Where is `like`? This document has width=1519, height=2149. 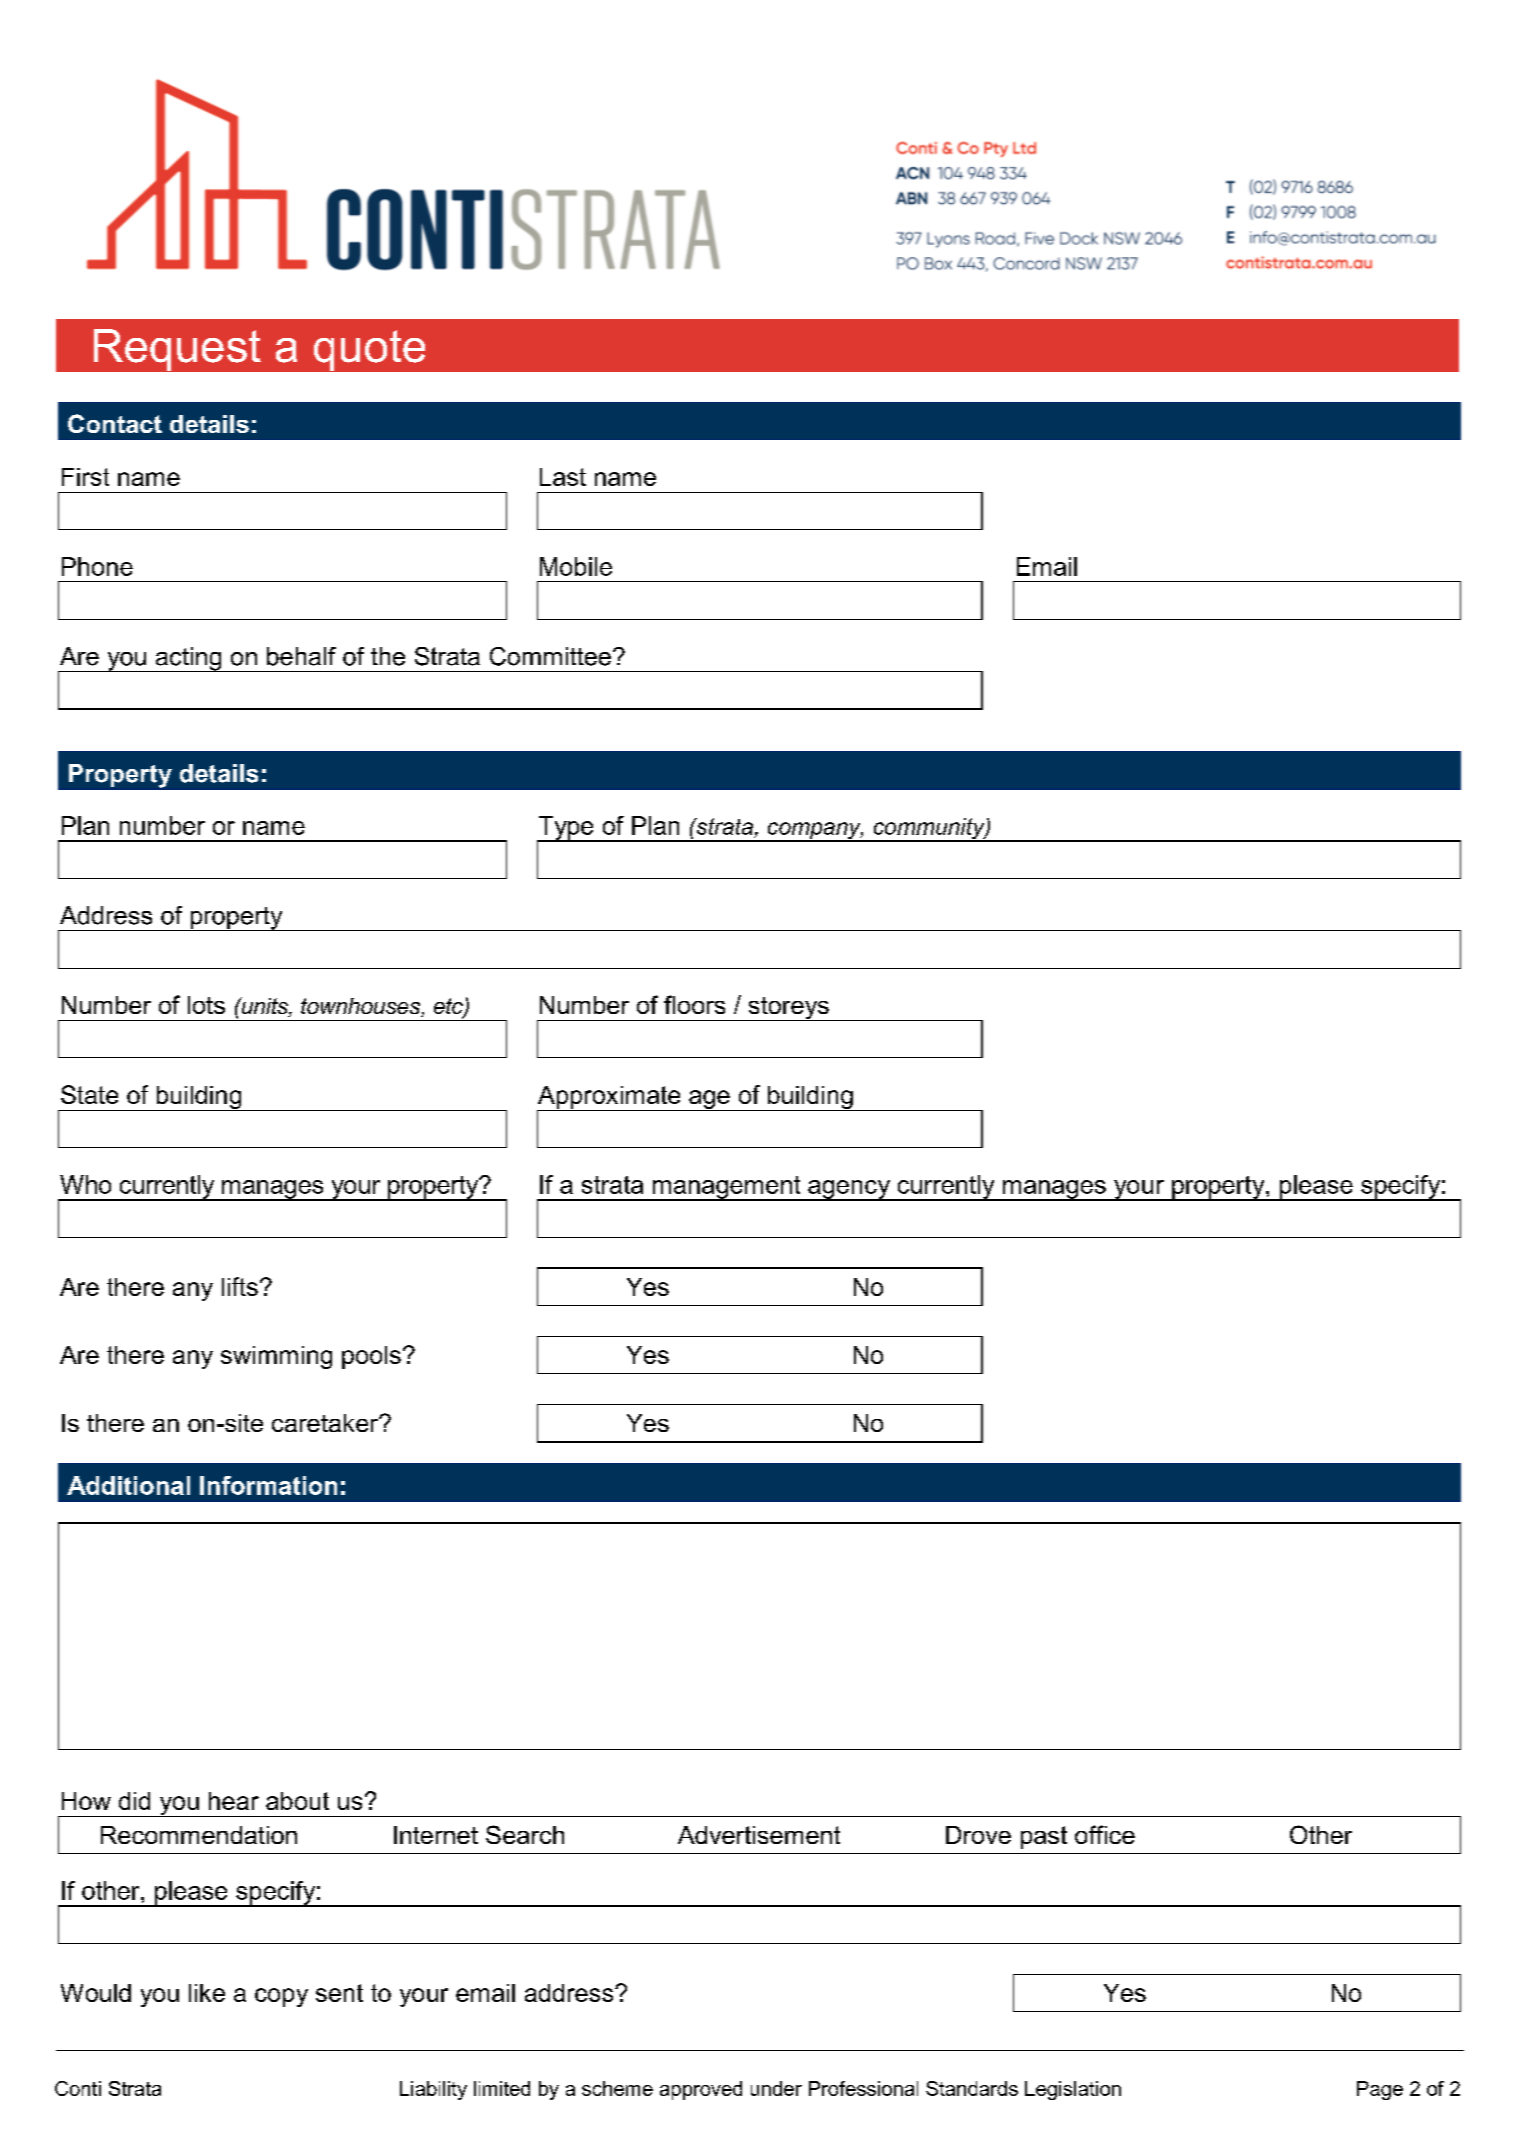
like is located at coordinates (207, 1993).
